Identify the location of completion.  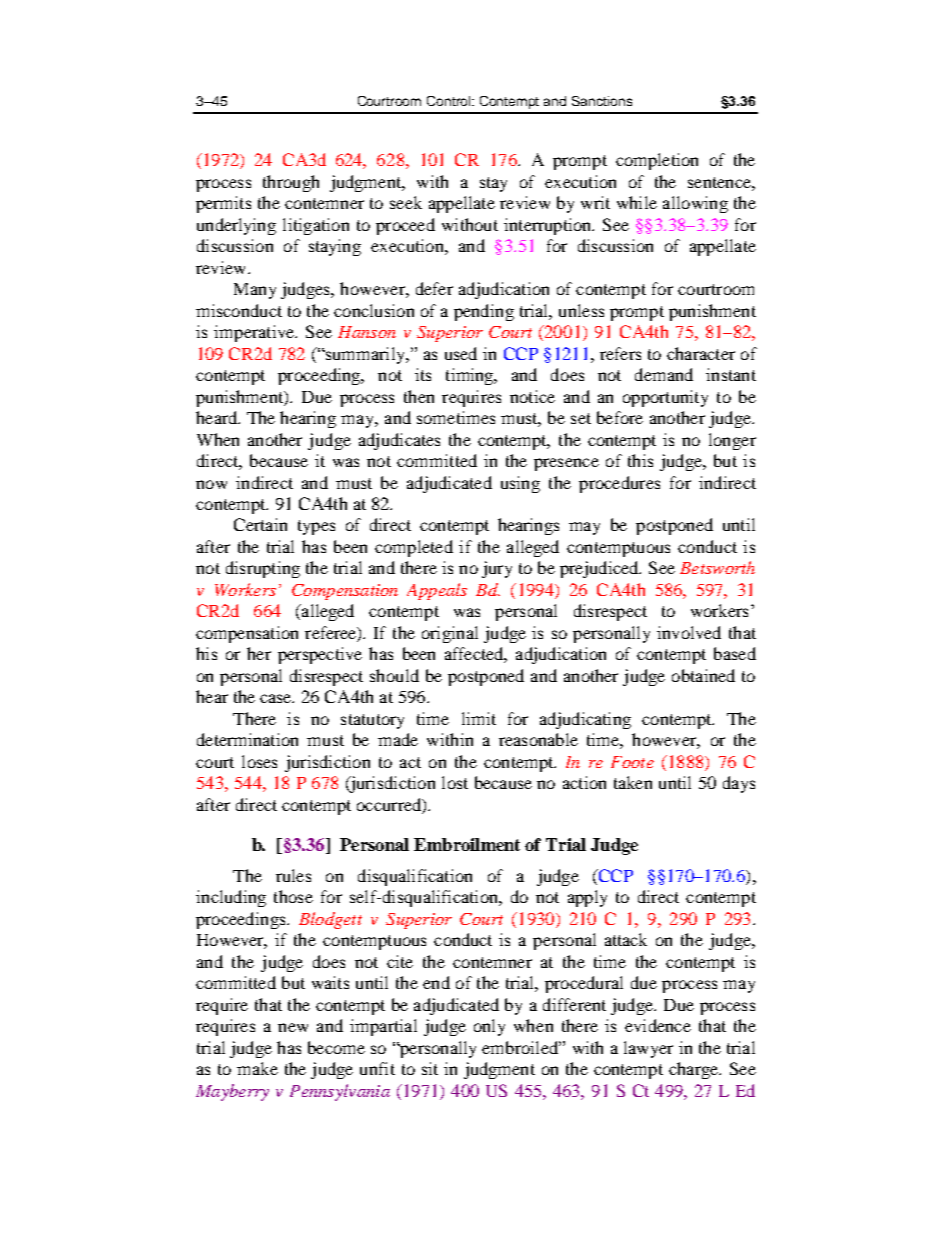
(657, 161).
